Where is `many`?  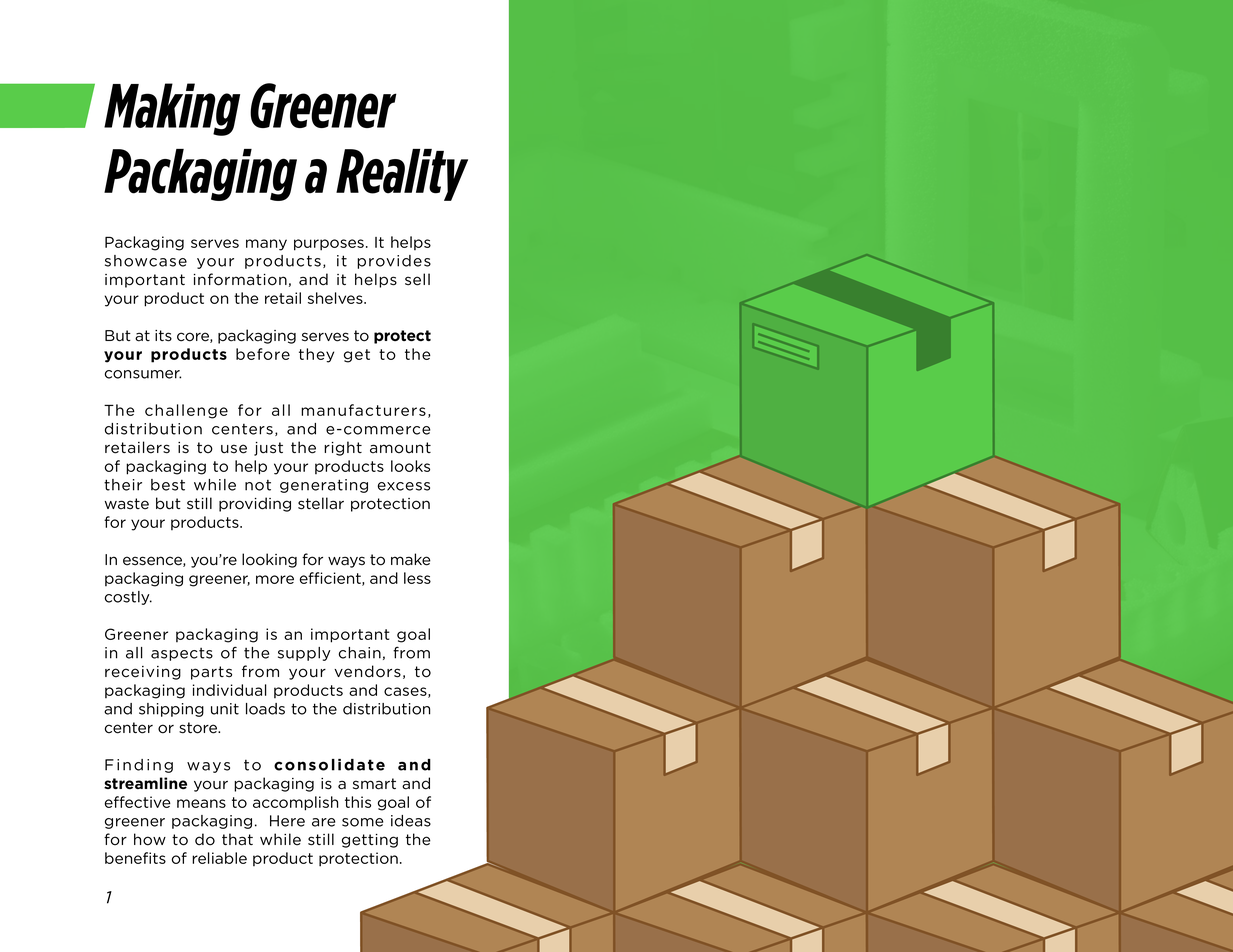
many is located at coordinates (266, 245).
